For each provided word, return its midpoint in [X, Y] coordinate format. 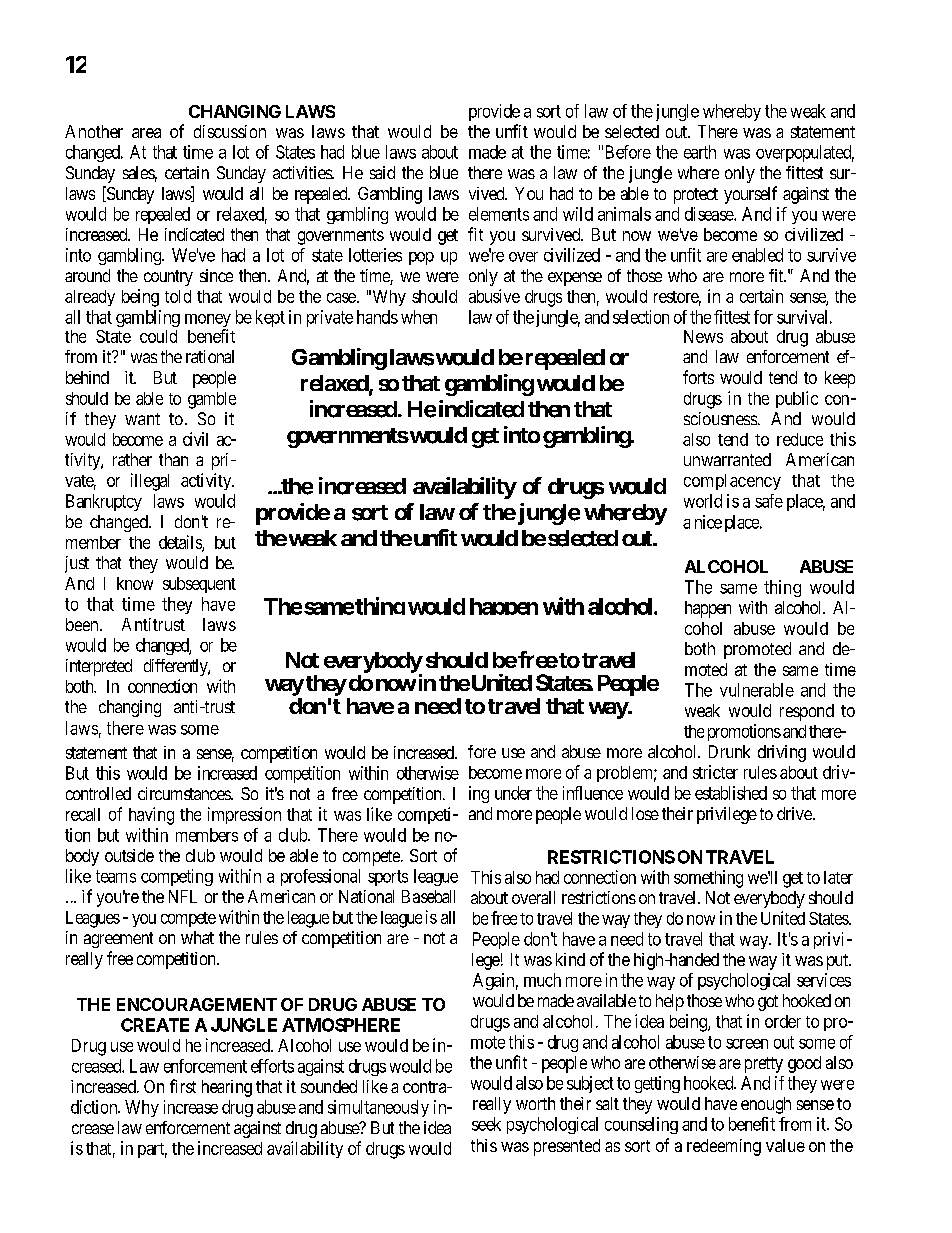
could [158, 336]
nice [708, 522]
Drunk [729, 751]
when [419, 317]
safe [769, 501]
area [146, 133]
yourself [750, 195]
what [197, 937]
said [382, 172]
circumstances [185, 793]
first [183, 1086]
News [703, 336]
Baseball [428, 896]
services [824, 980]
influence [593, 793]
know [135, 583]
